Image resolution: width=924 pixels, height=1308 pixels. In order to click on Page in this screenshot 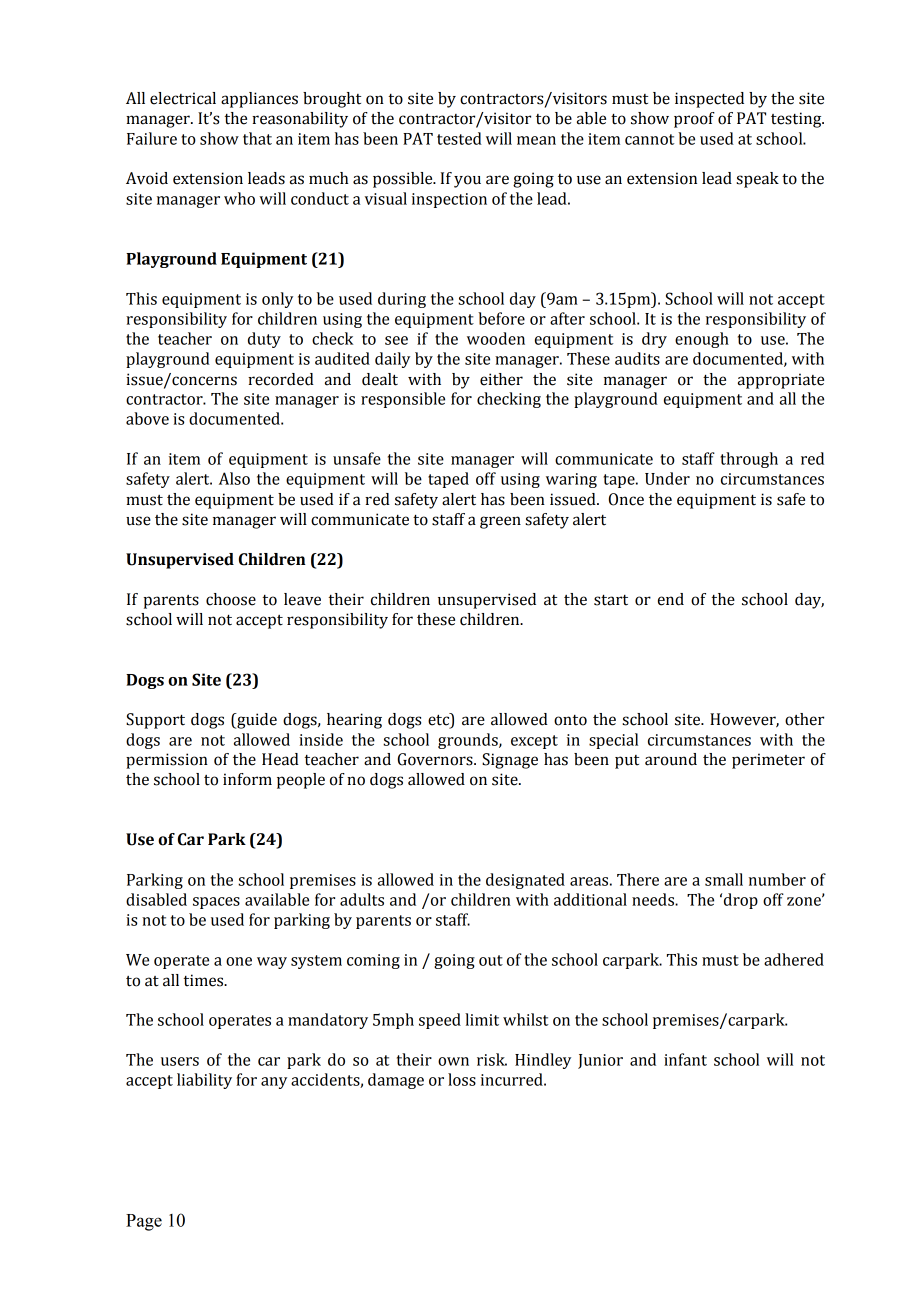, I will do `click(144, 1222)`.
